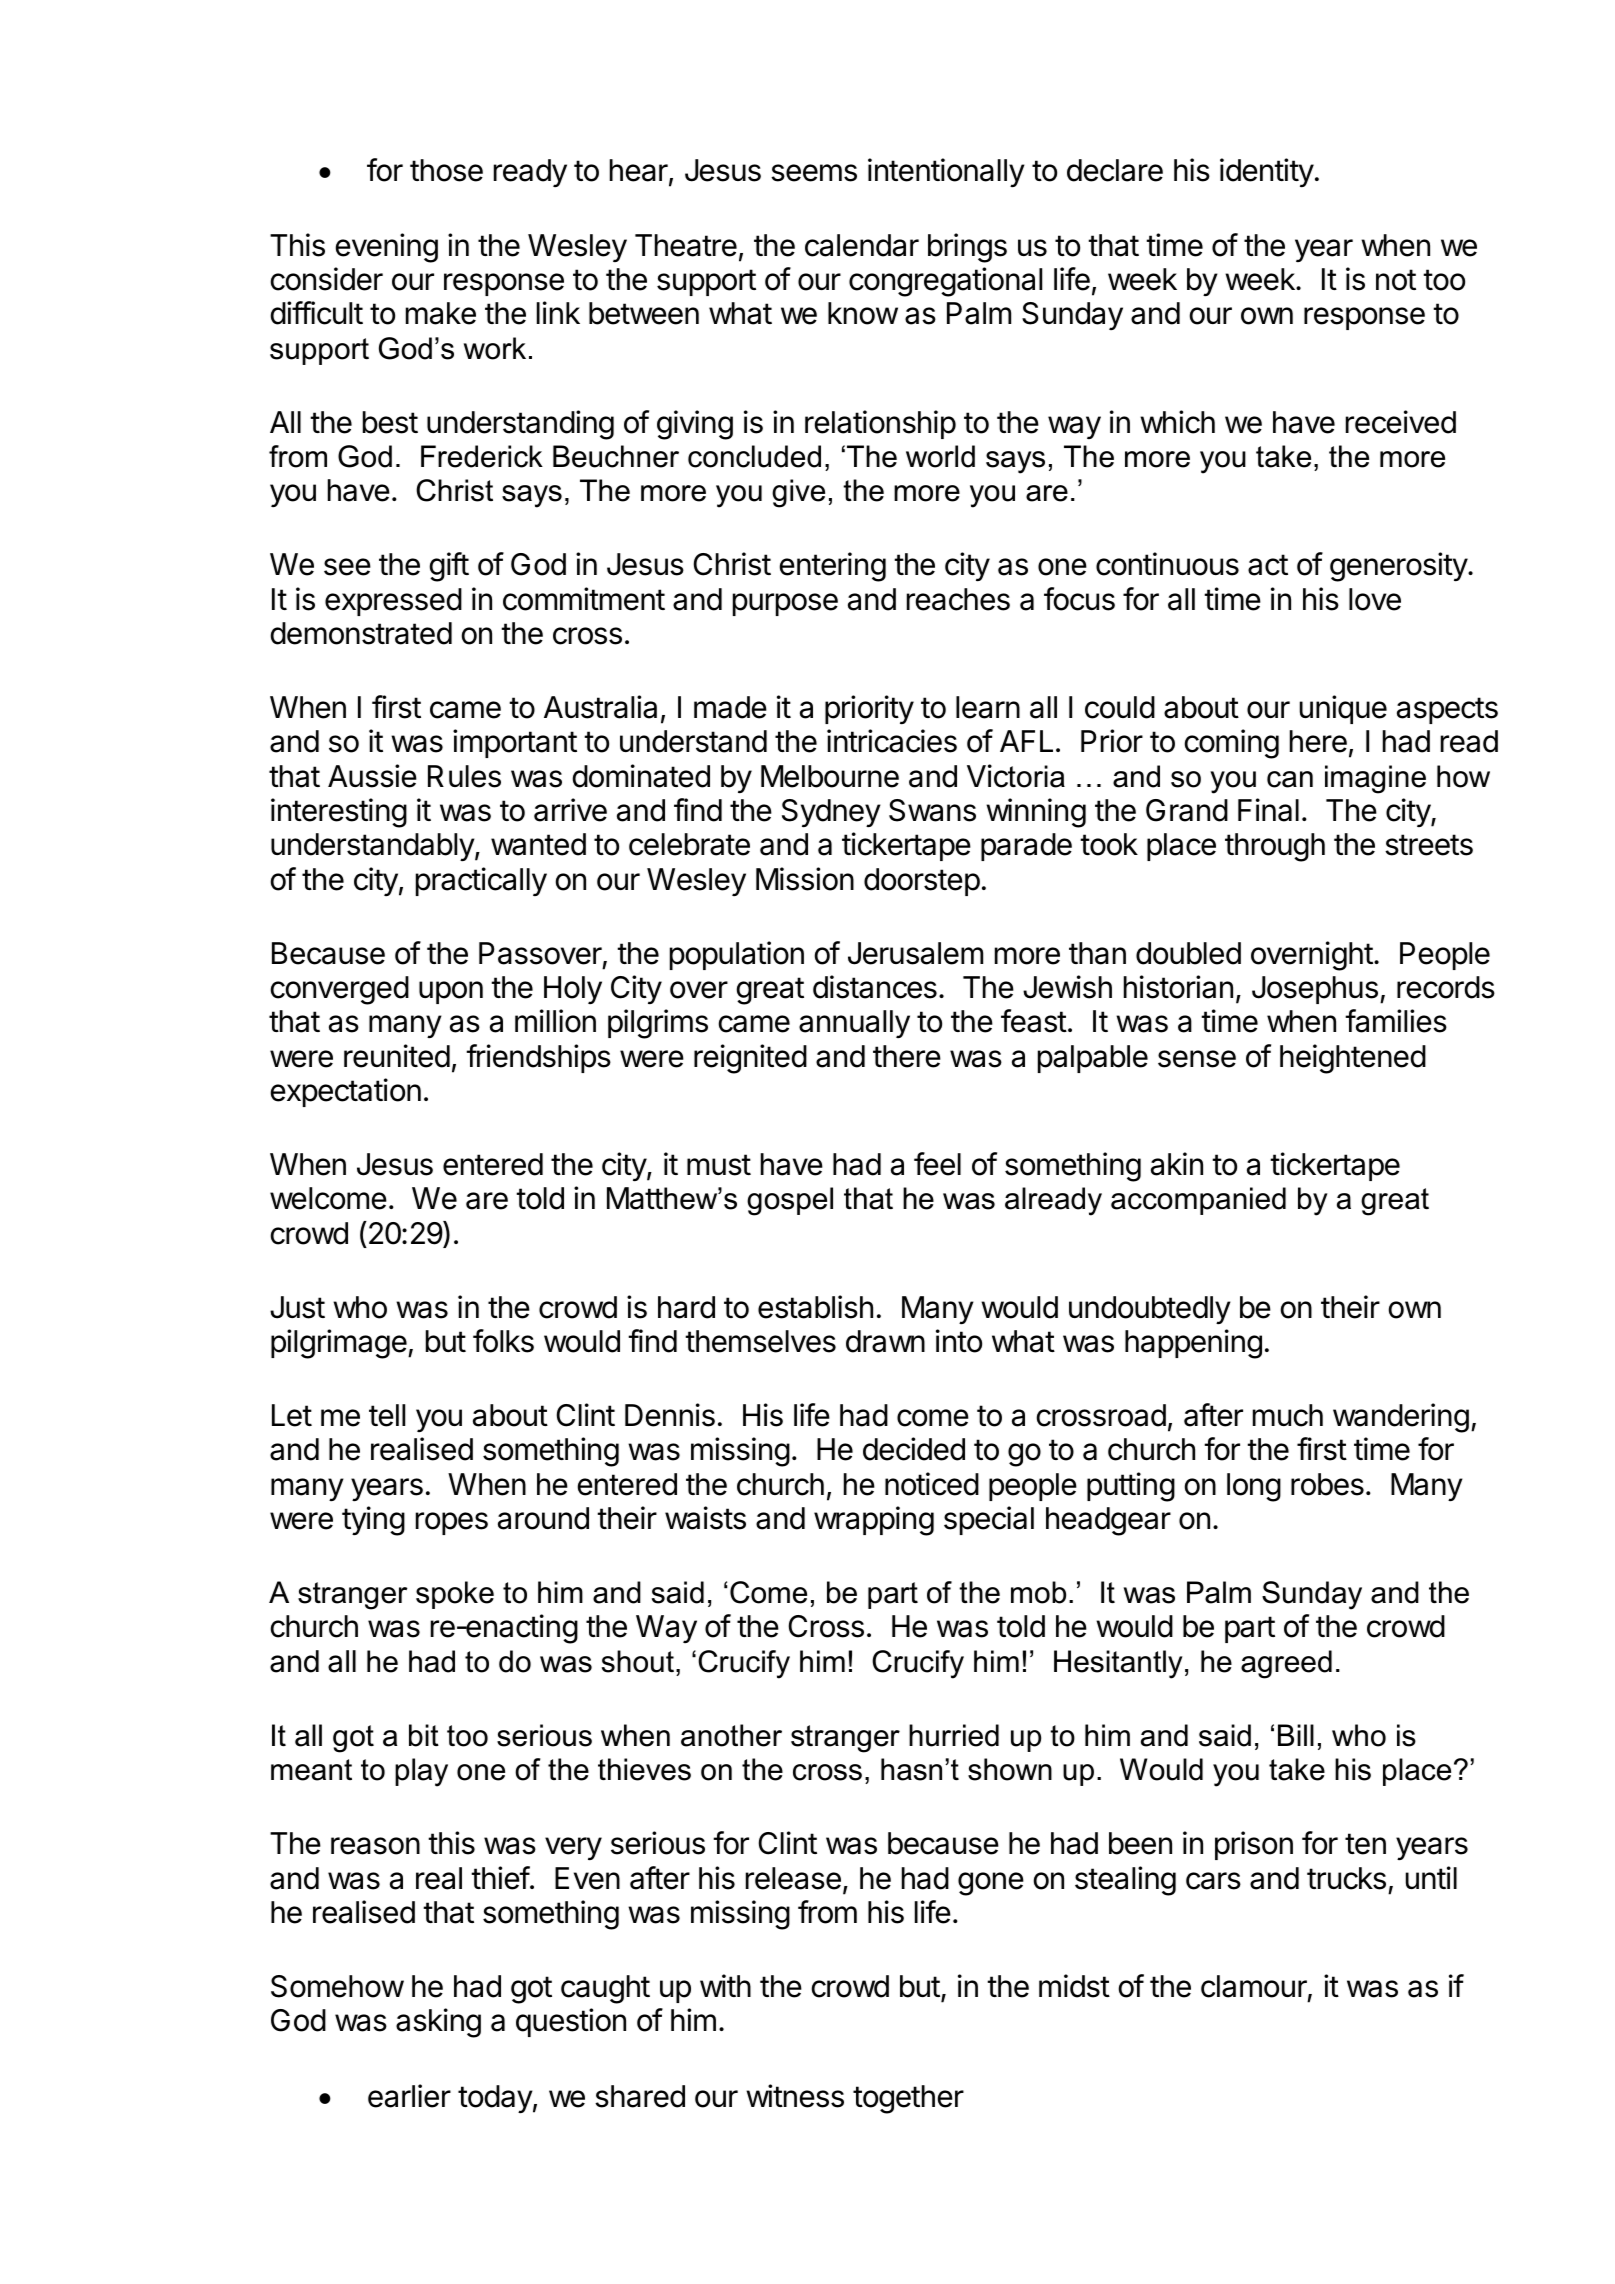 The image size is (1615, 2284). What do you see at coordinates (1286, 1664) in the screenshot?
I see `agreed` at bounding box center [1286, 1664].
